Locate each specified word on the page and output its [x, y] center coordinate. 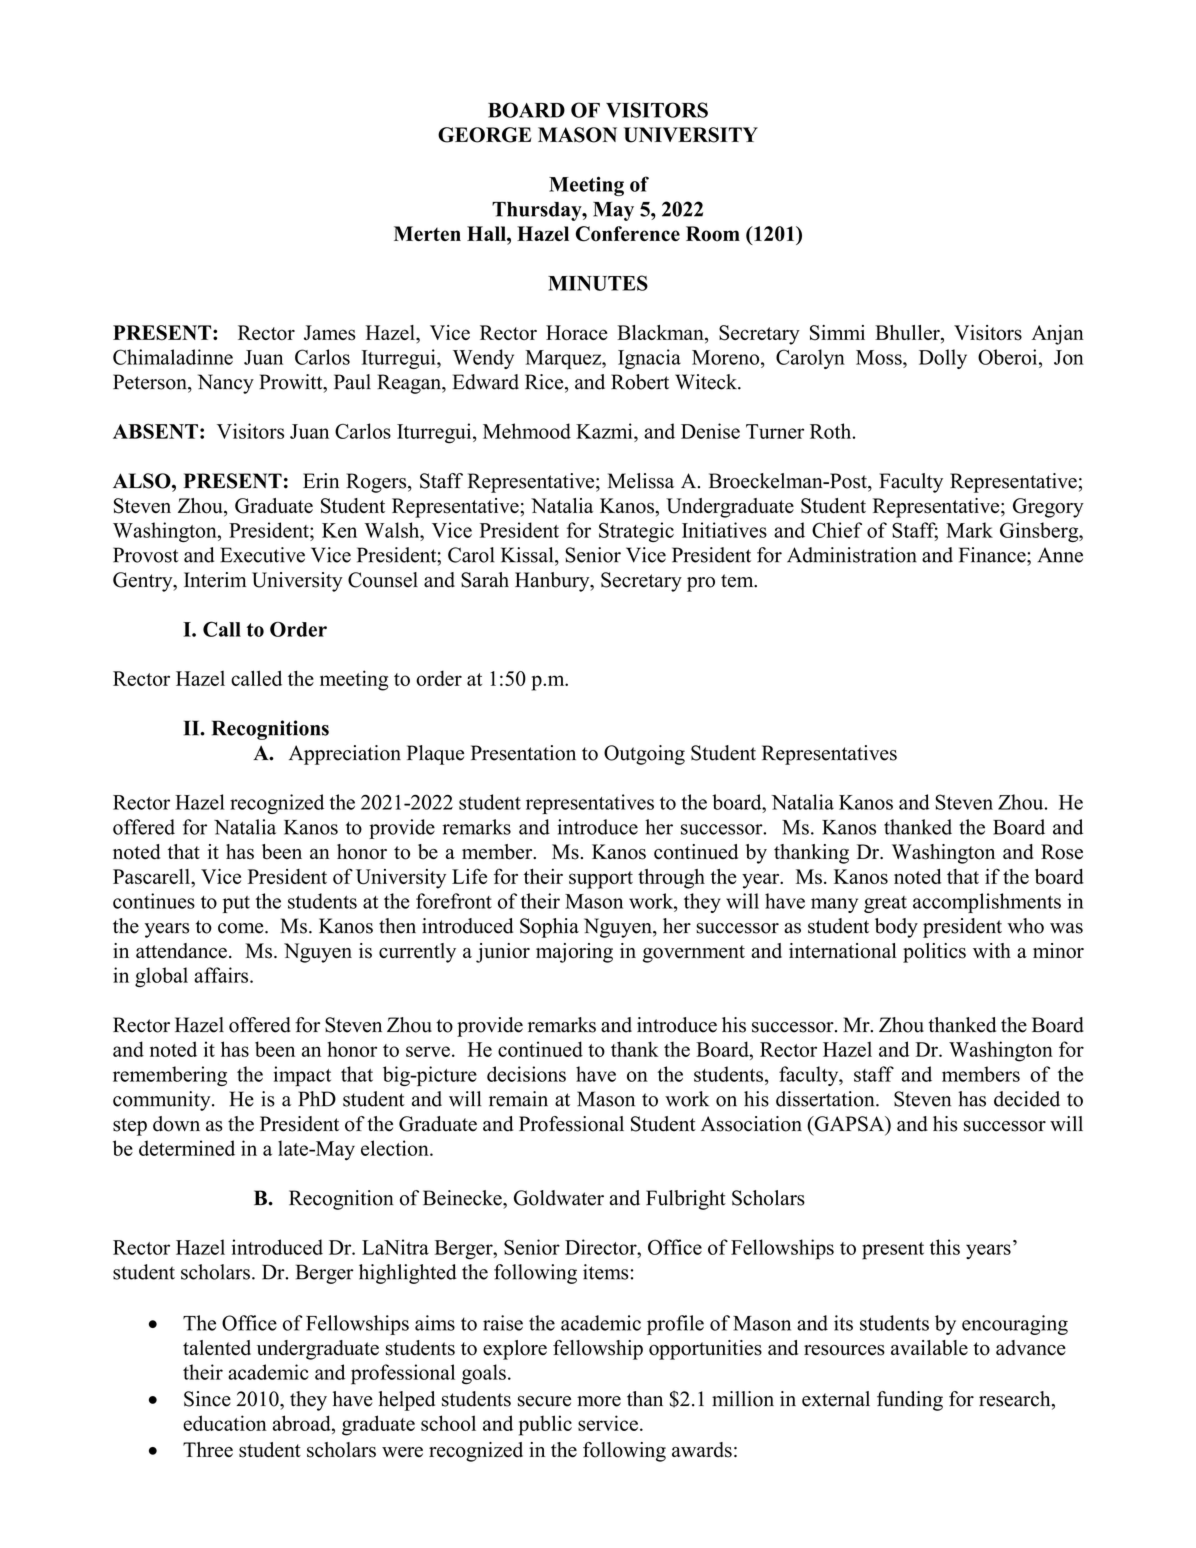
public [545, 1425]
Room [713, 234]
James [329, 333]
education [225, 1423]
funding [910, 1401]
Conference [628, 234]
